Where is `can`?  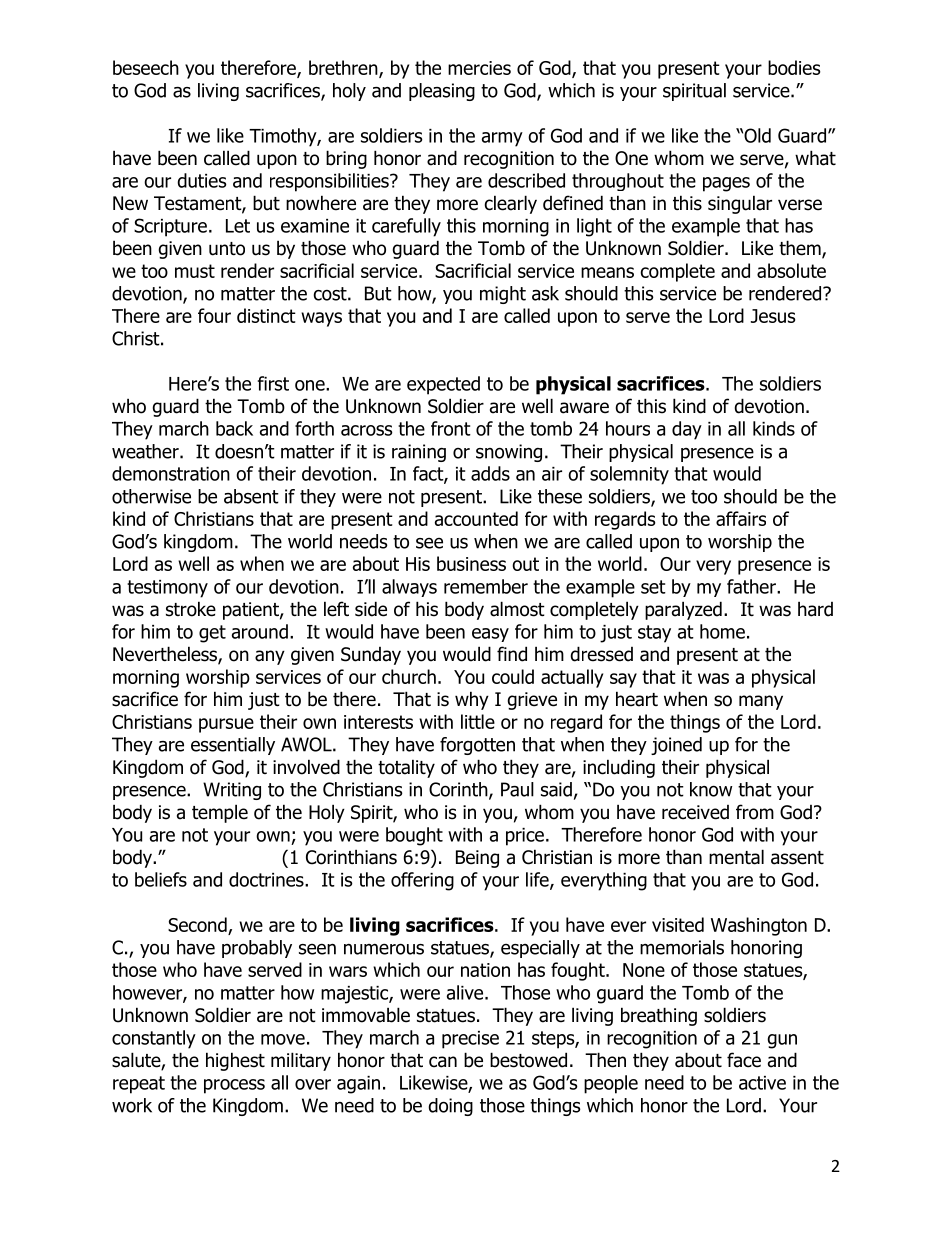
can is located at coordinates (443, 1062).
